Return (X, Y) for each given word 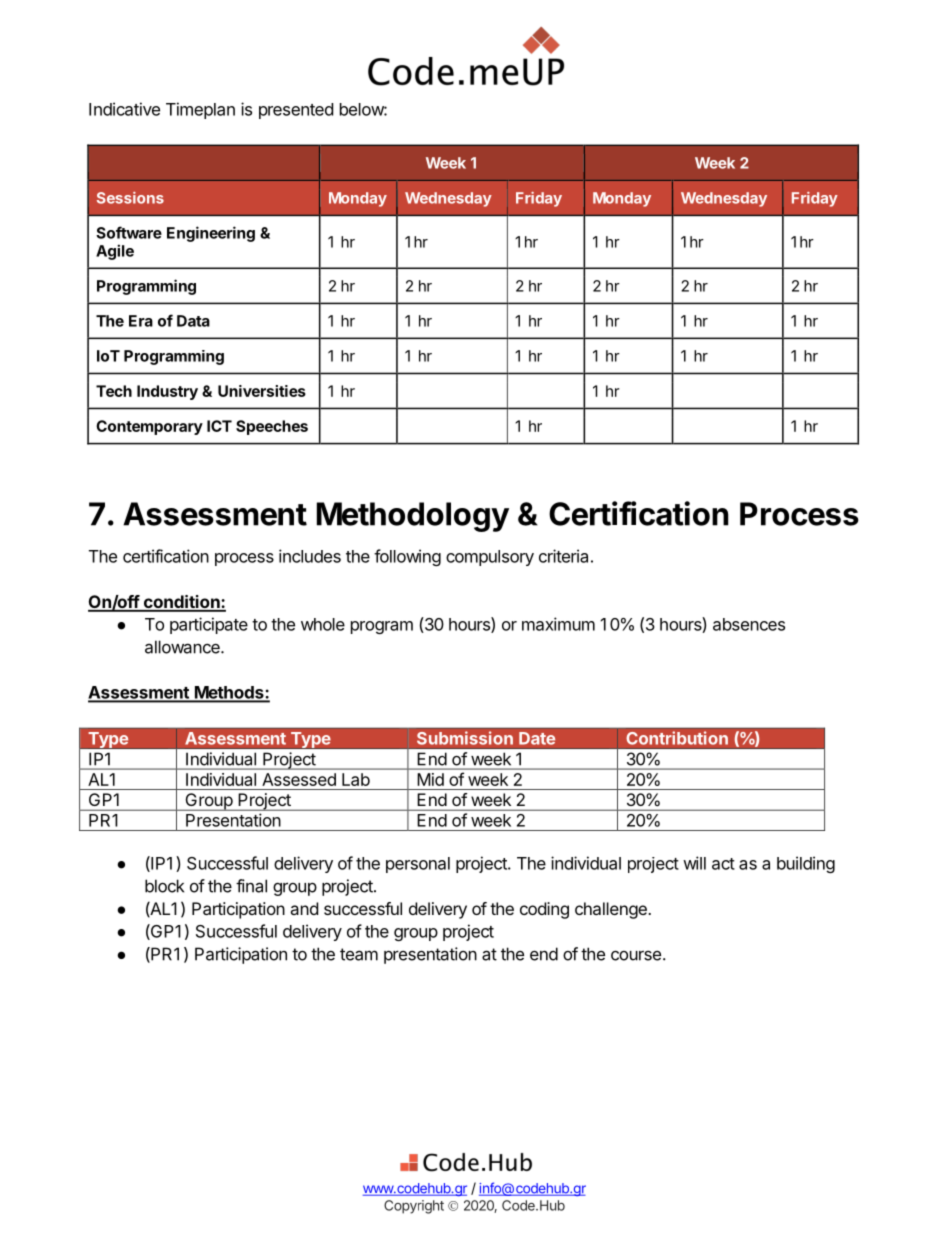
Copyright (414, 1207)
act (723, 864)
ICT (219, 426)
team (359, 954)
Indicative (124, 109)
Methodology (413, 517)
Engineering (211, 234)
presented (296, 111)
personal (418, 865)
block (164, 886)
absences (749, 624)
